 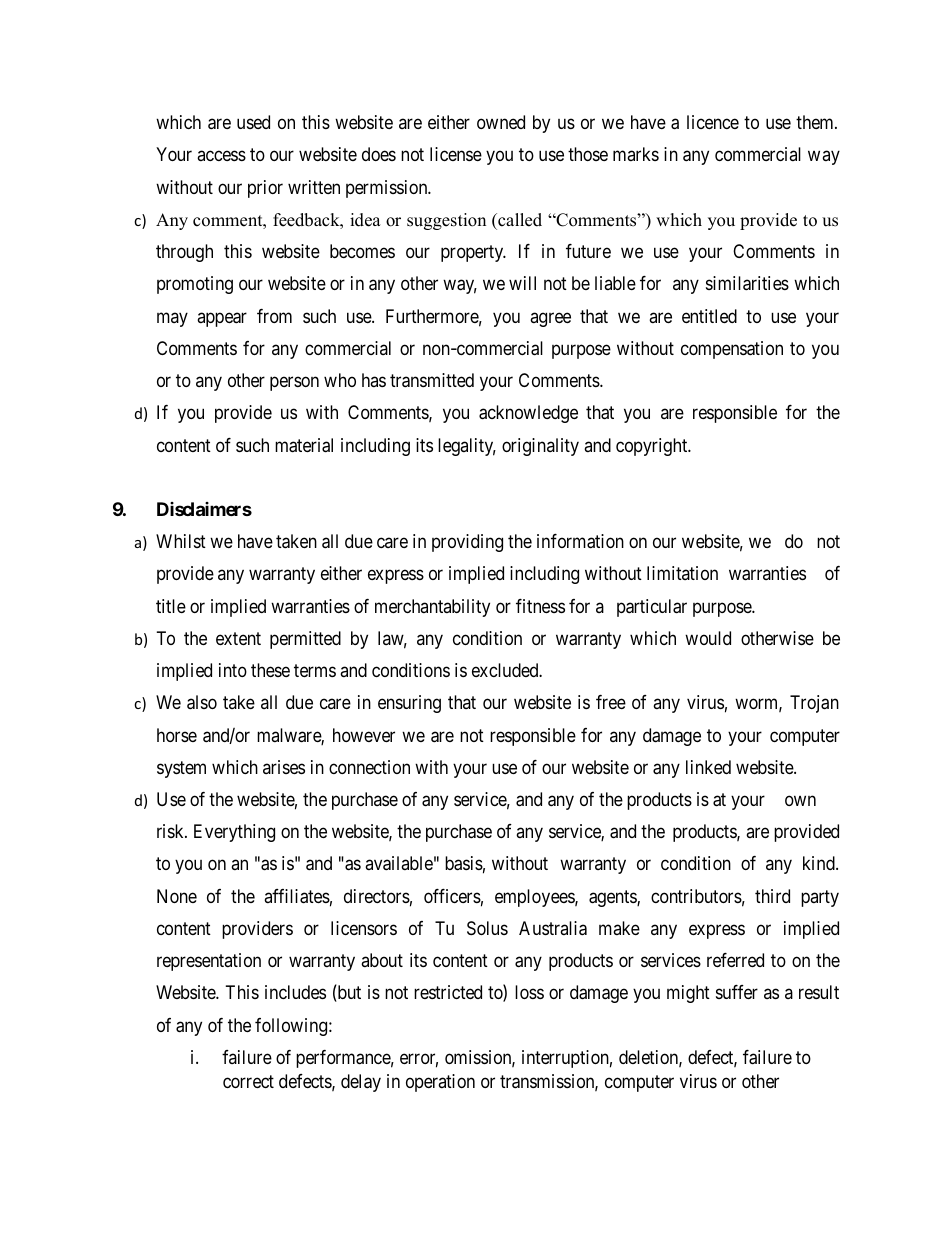 I want to click on suffer, so click(x=737, y=992).
